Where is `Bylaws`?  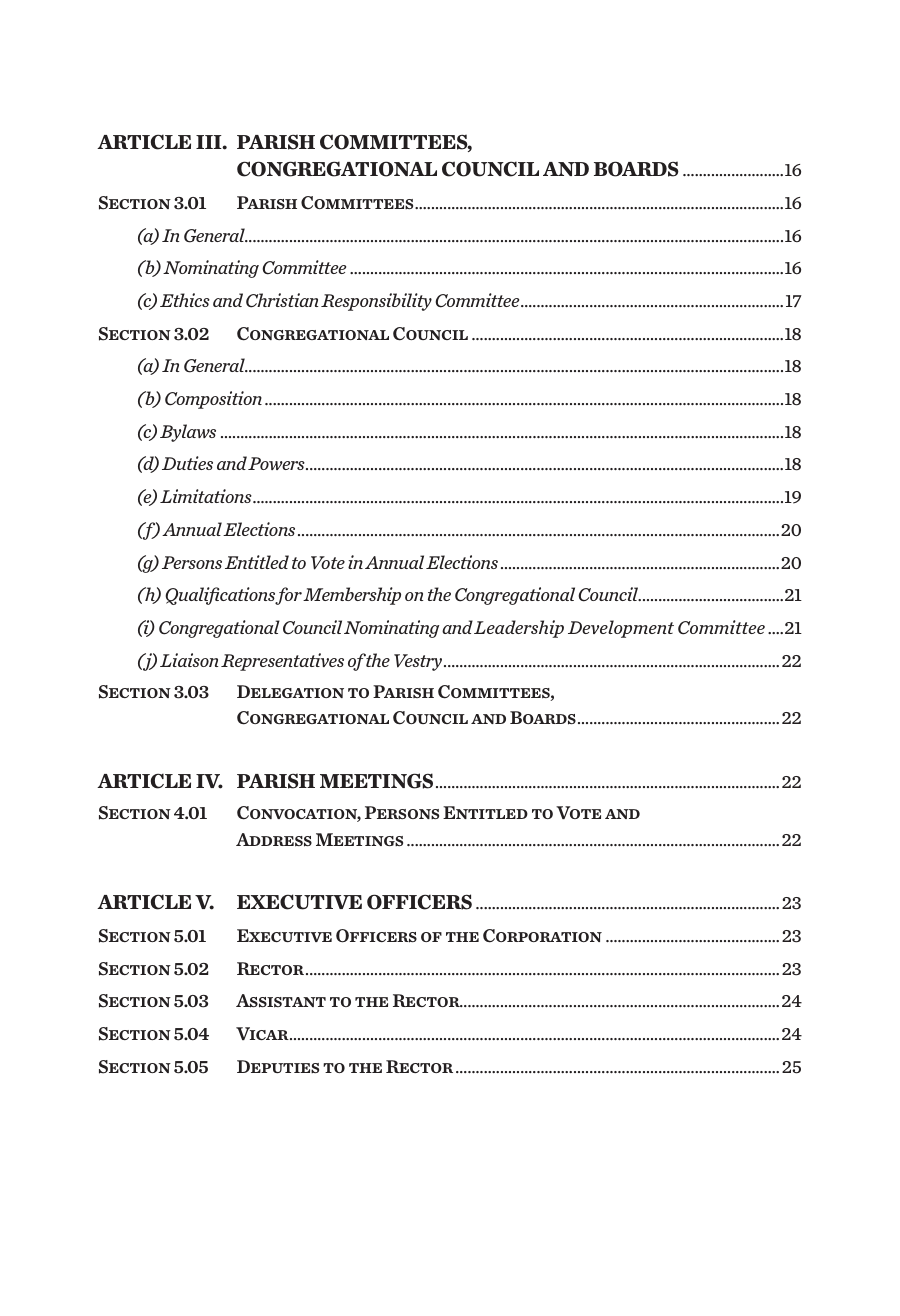 Bylaws is located at coordinates (188, 433).
